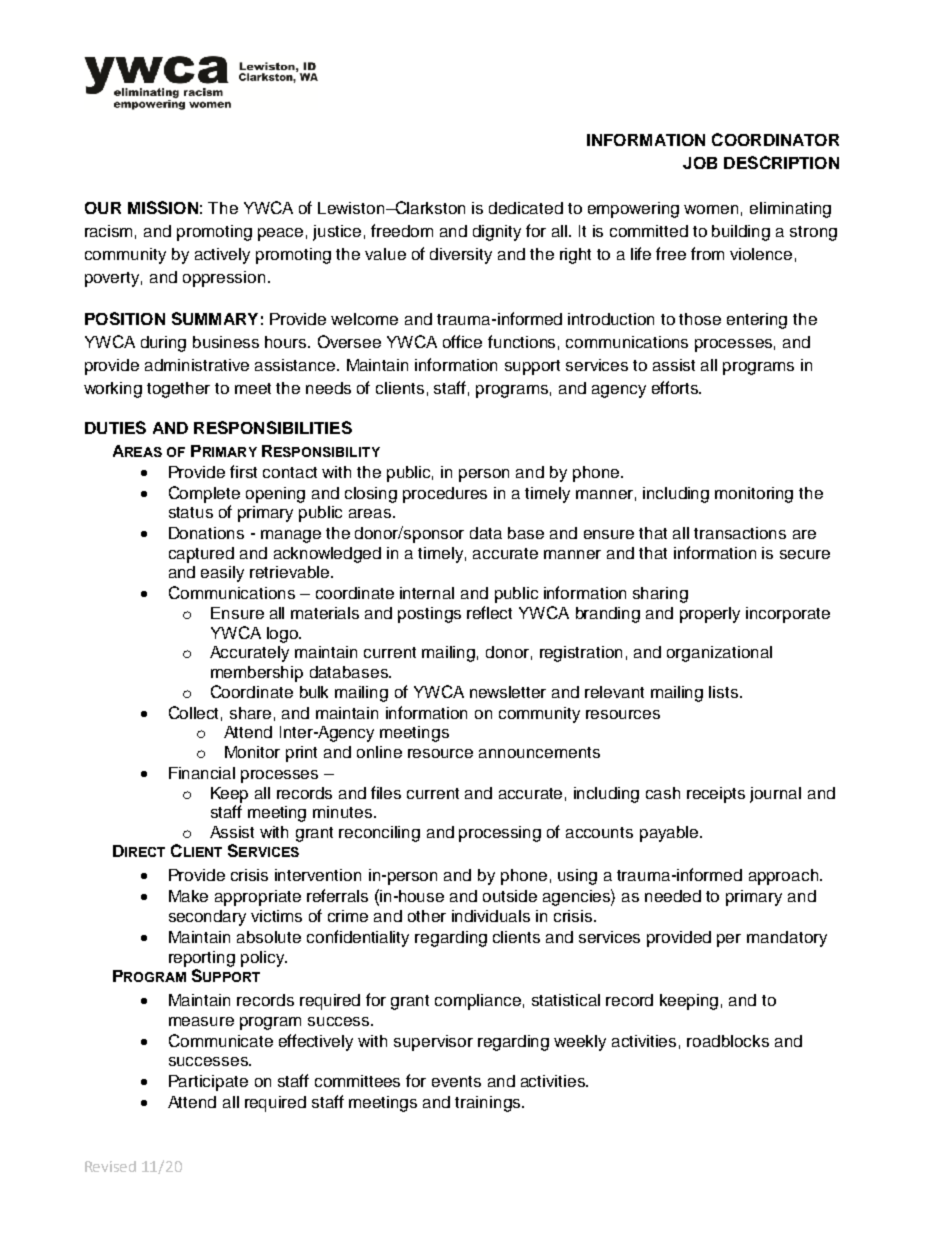 This screenshot has height=1233, width=952. I want to click on trainings, so click(489, 1104).
